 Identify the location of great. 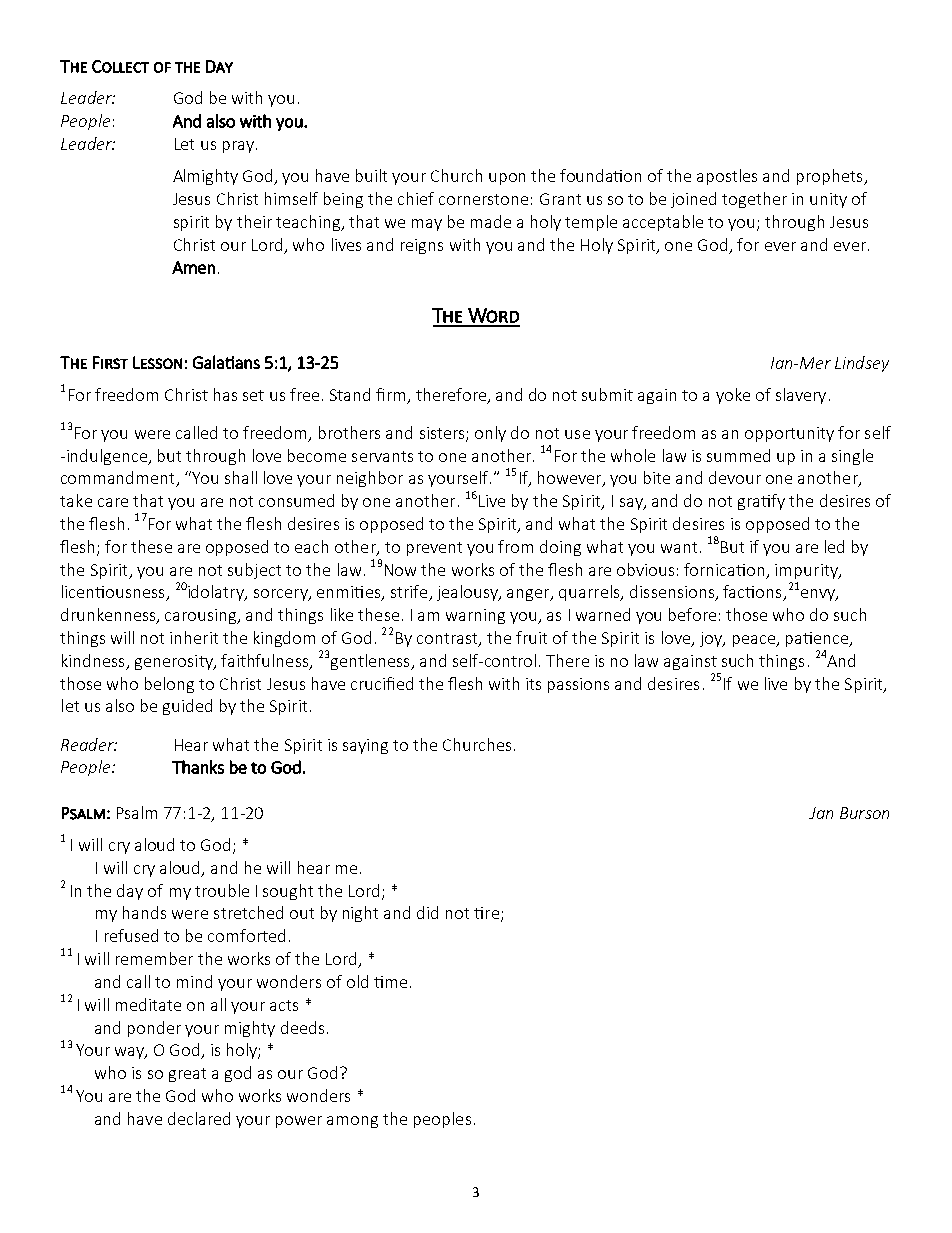
(187, 1075).
